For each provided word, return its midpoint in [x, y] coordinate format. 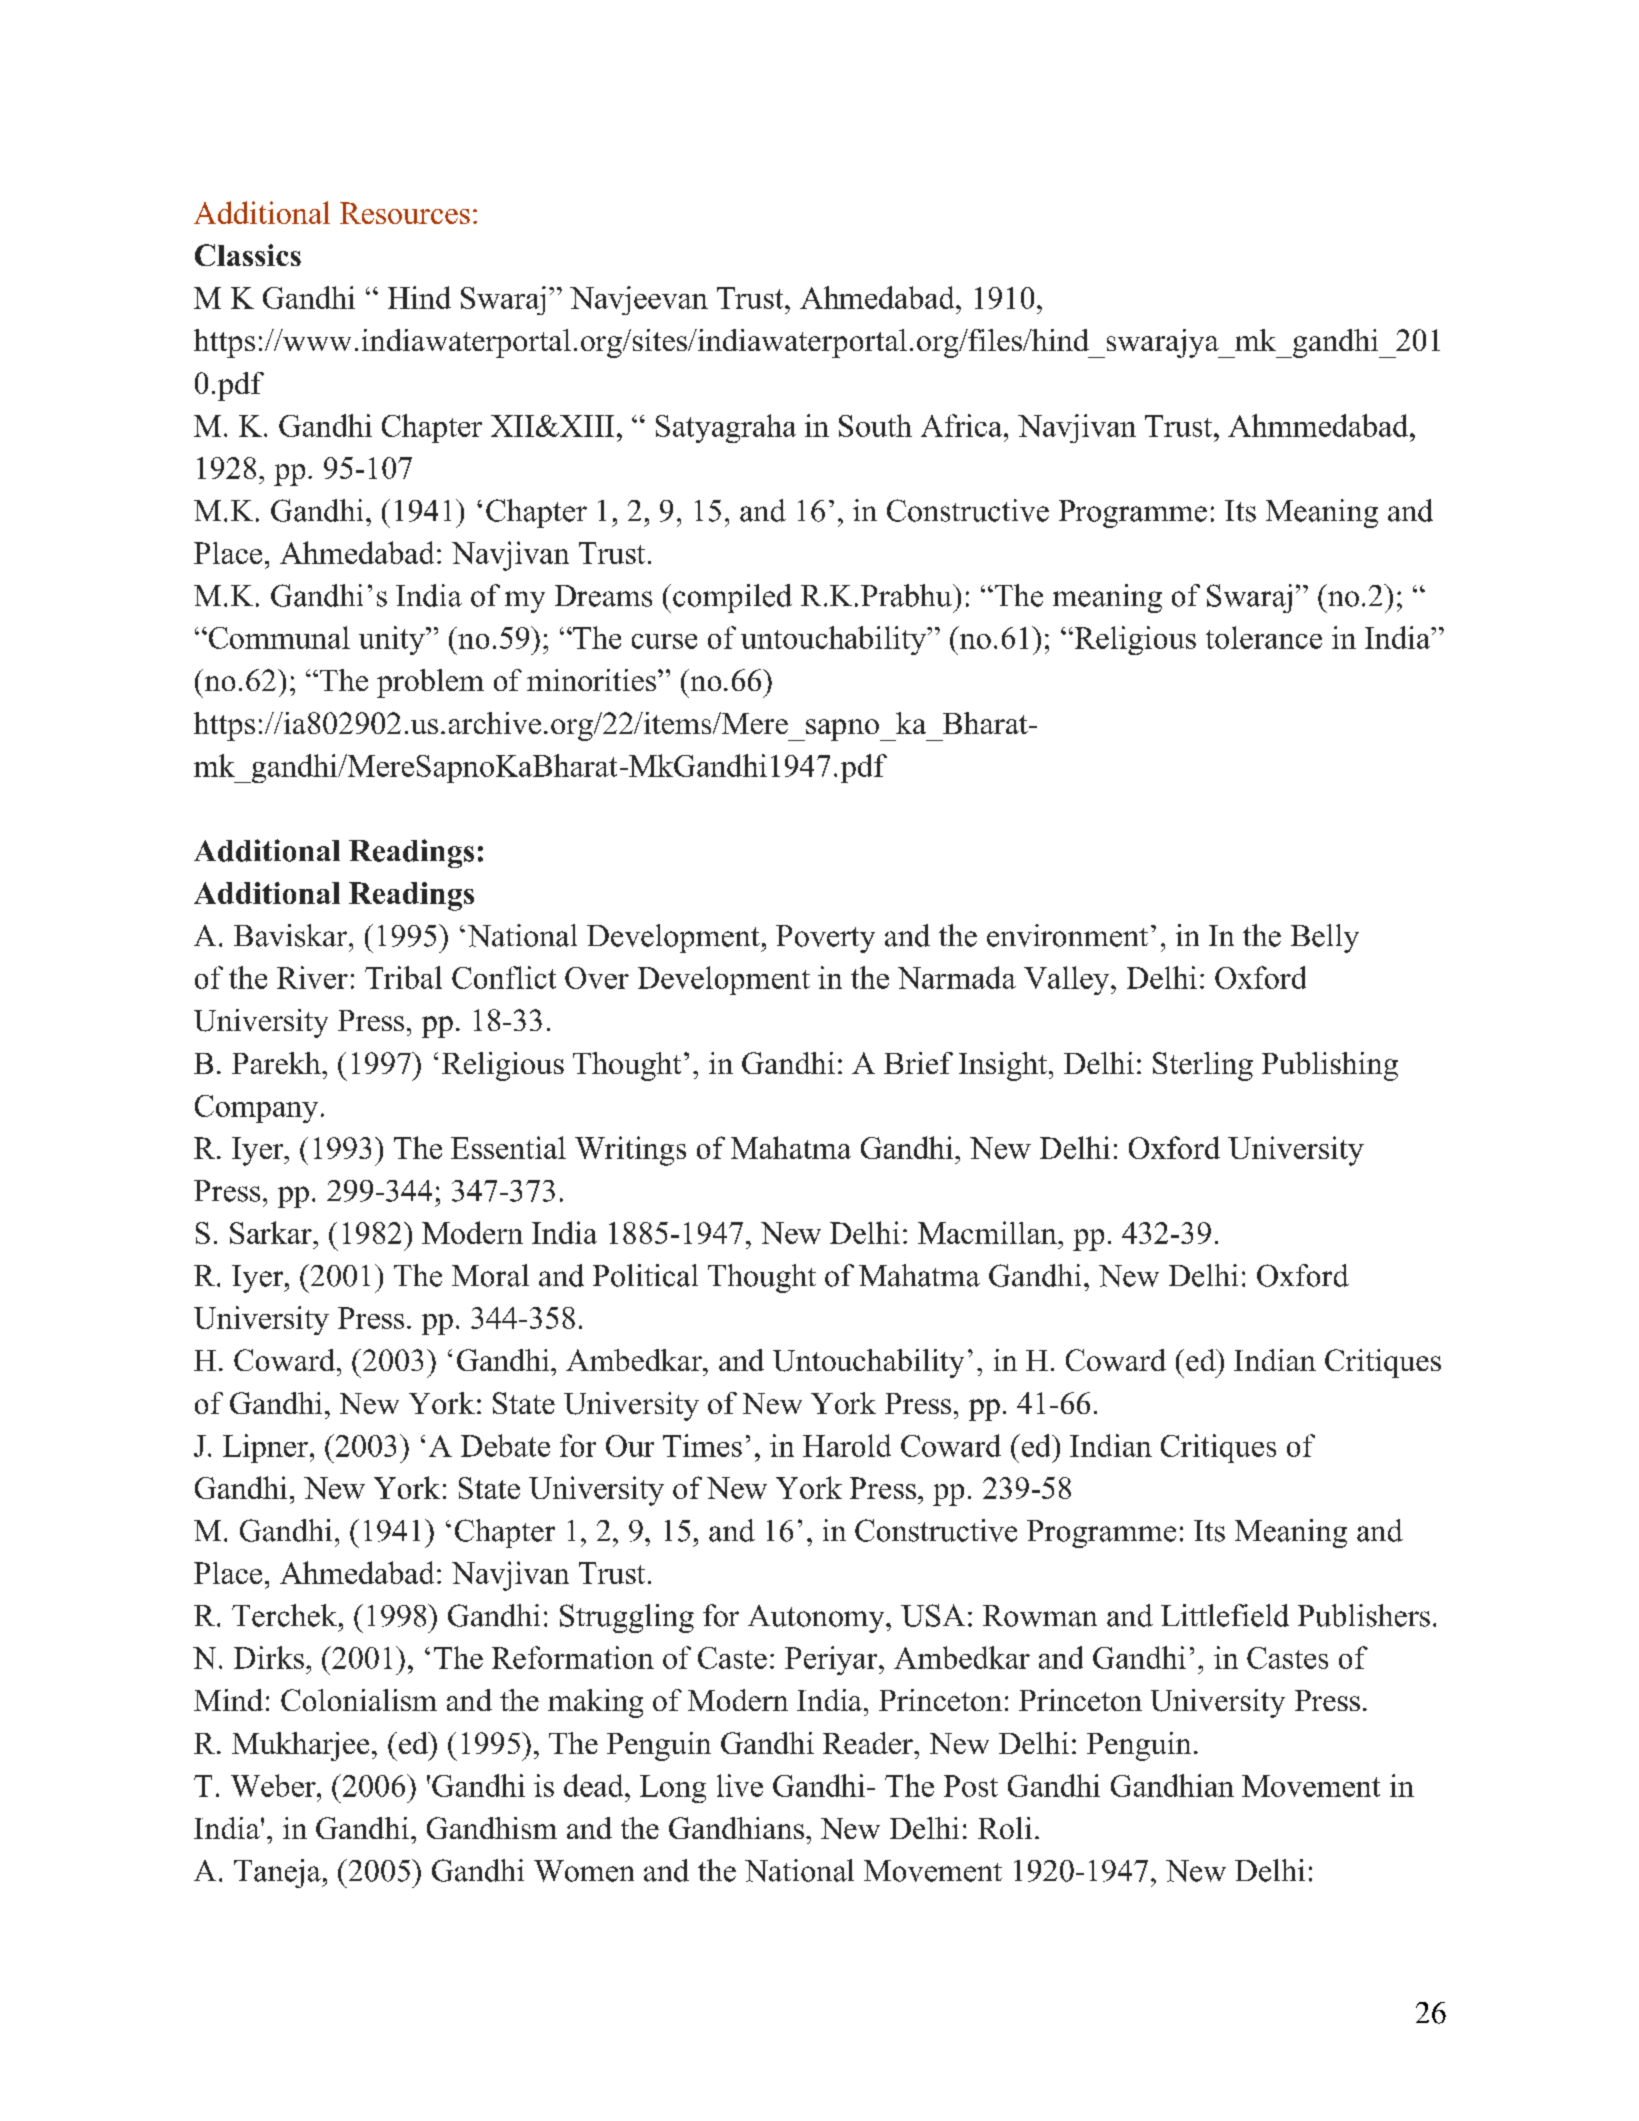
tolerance [1264, 637]
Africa [963, 425]
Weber [274, 1785]
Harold [847, 1445]
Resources [405, 213]
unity [393, 640]
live [740, 1785]
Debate [505, 1445]
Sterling [1203, 1066]
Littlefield [1225, 1615]
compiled [732, 598]
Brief [918, 1063]
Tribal [403, 977]
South [875, 425]
